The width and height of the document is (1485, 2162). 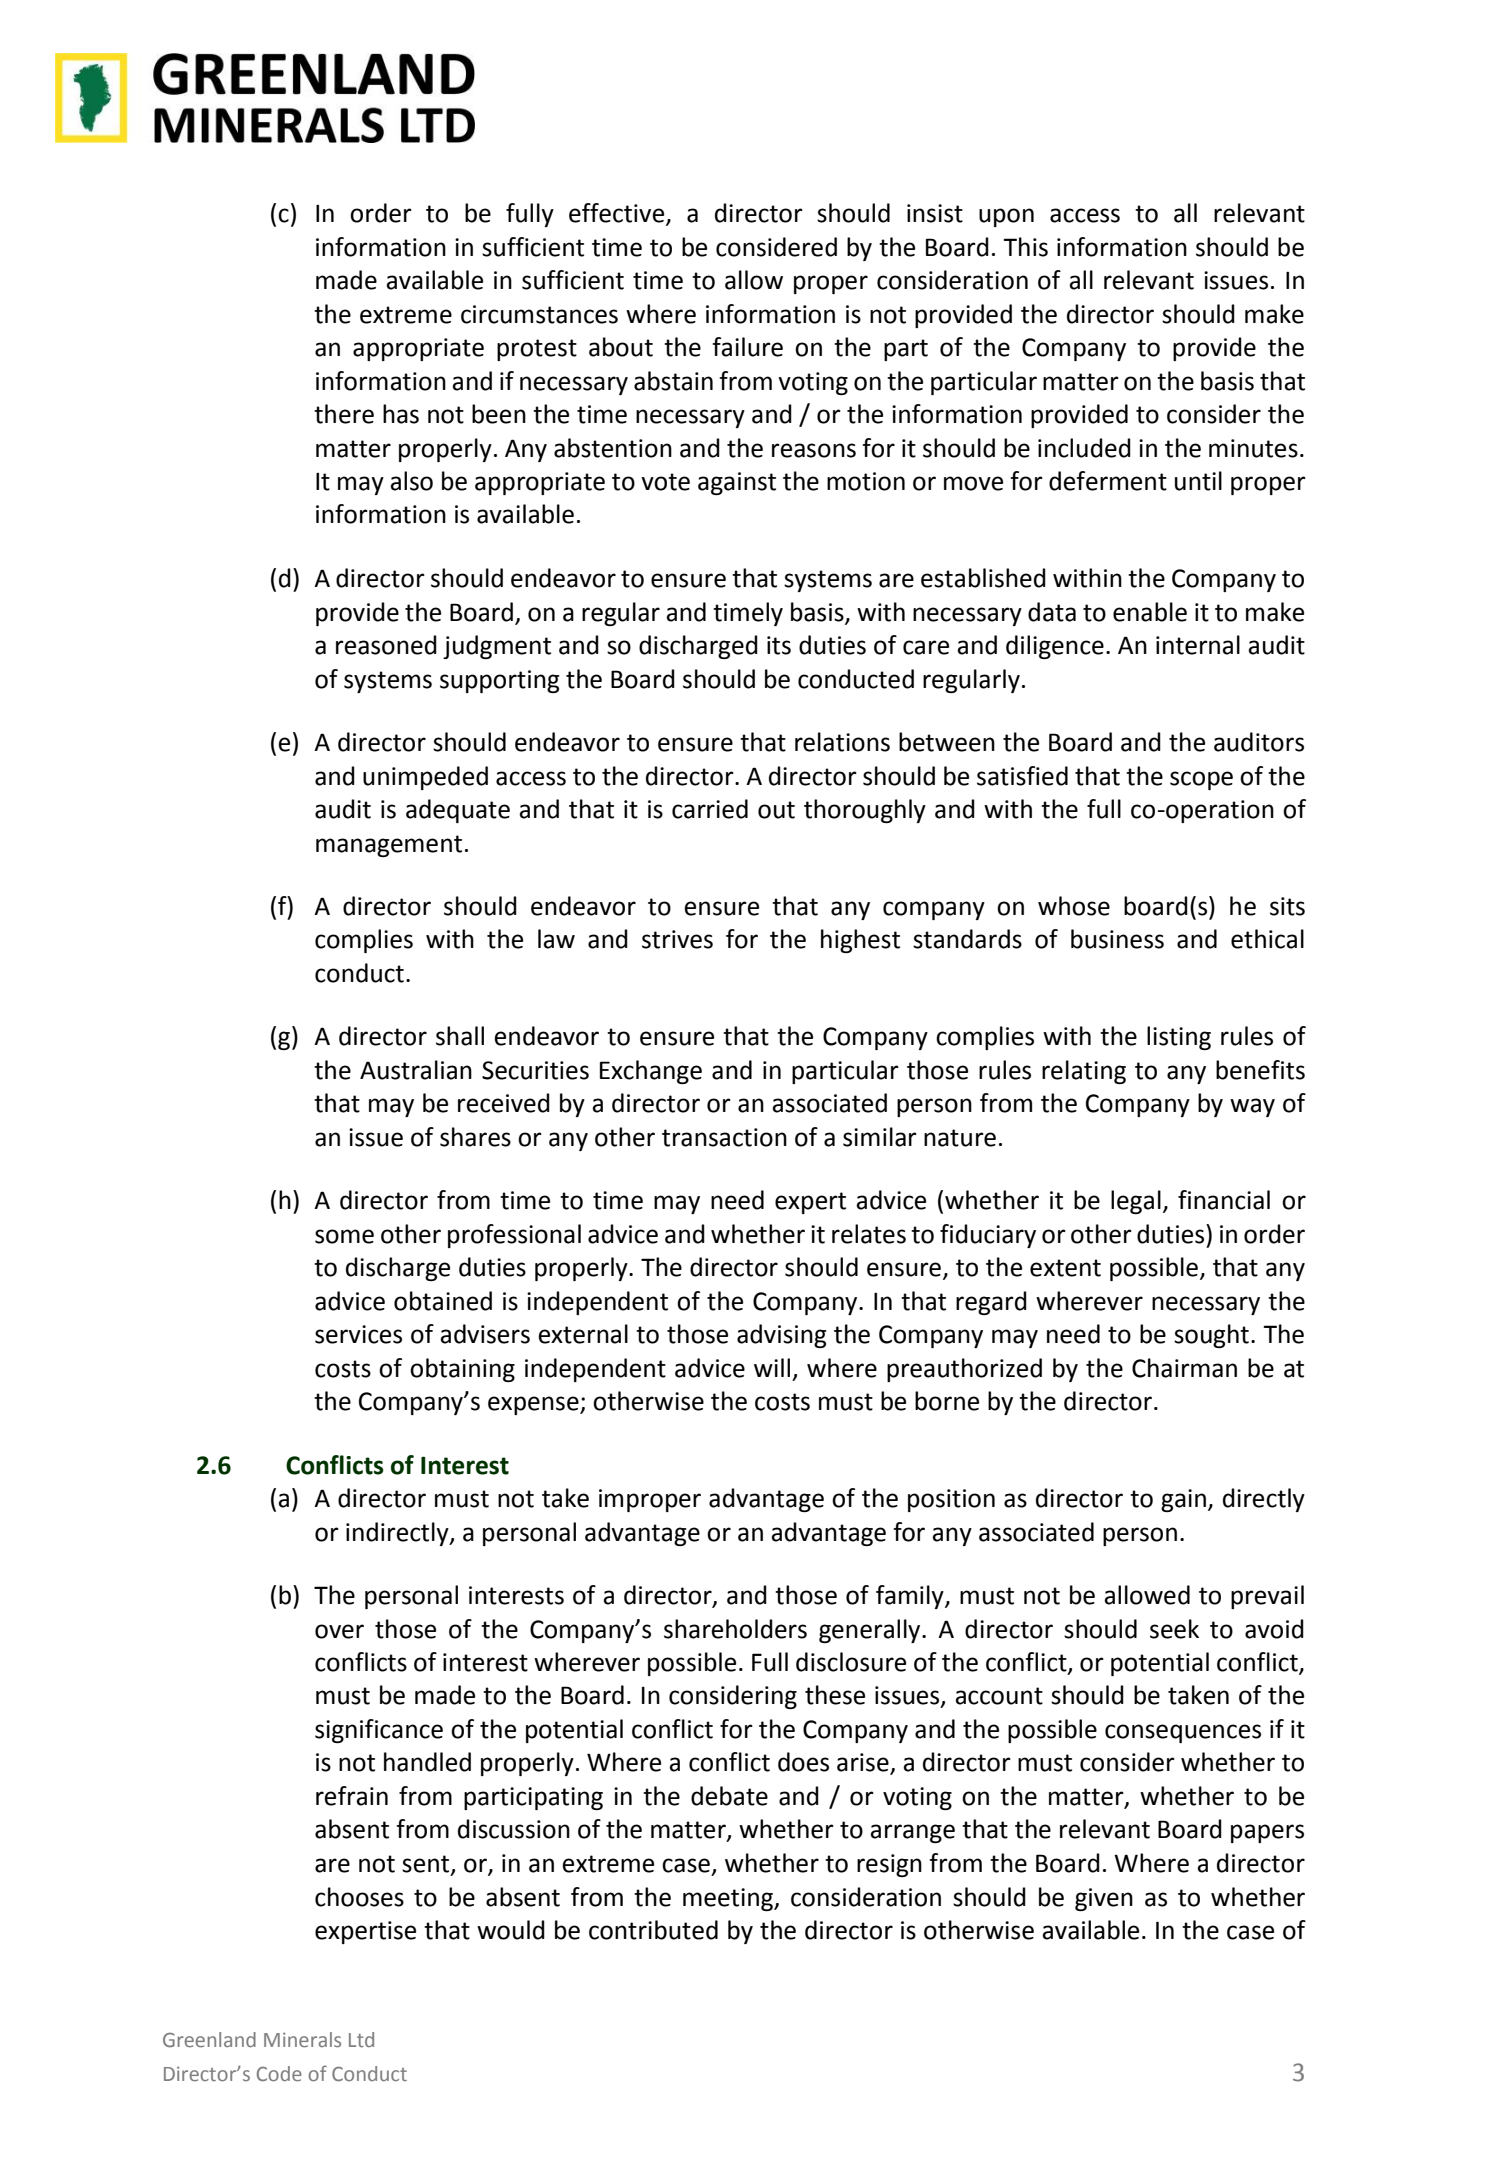 I want to click on shareholders, so click(x=735, y=1629).
